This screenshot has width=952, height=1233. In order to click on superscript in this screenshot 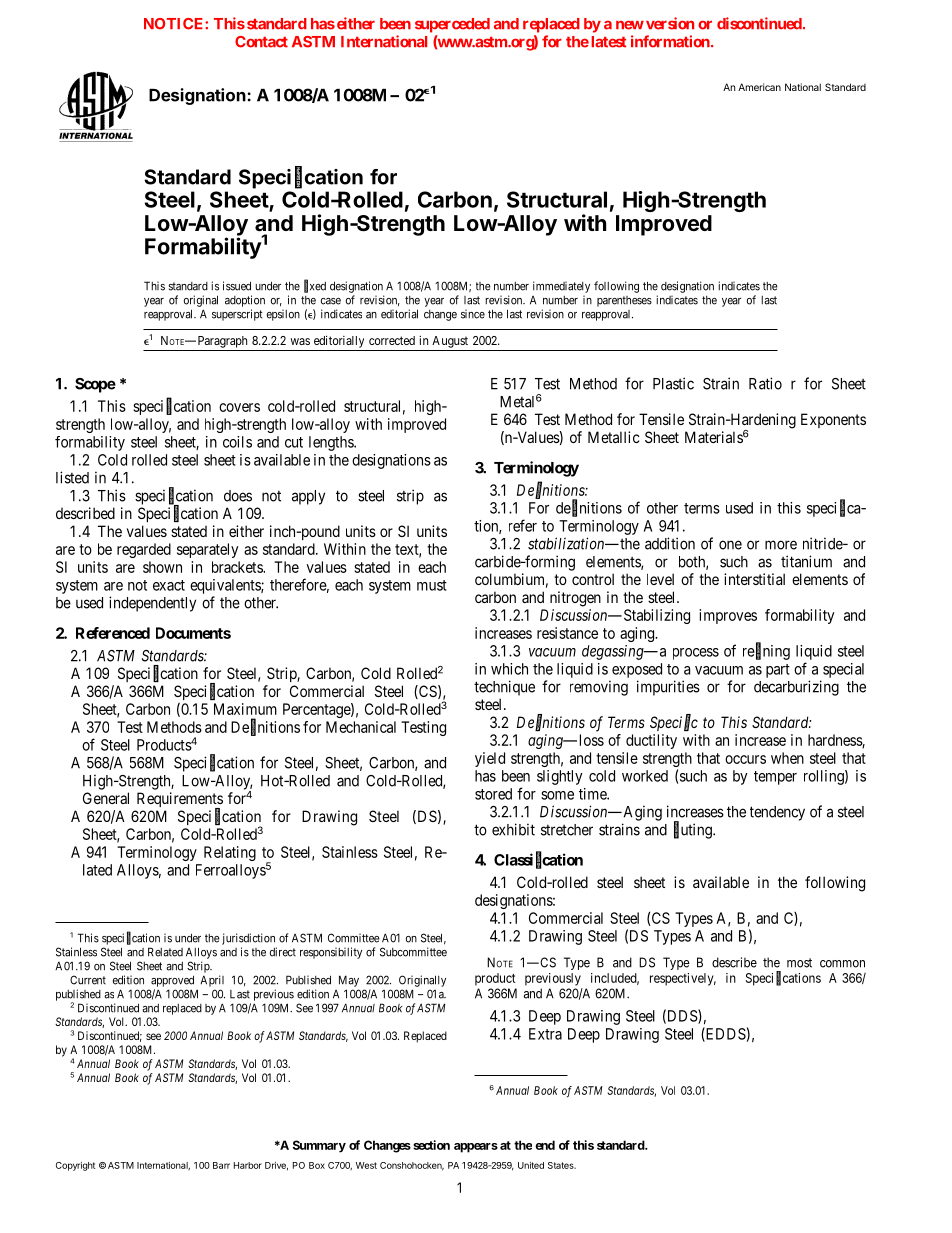, I will do `click(237, 315)`.
